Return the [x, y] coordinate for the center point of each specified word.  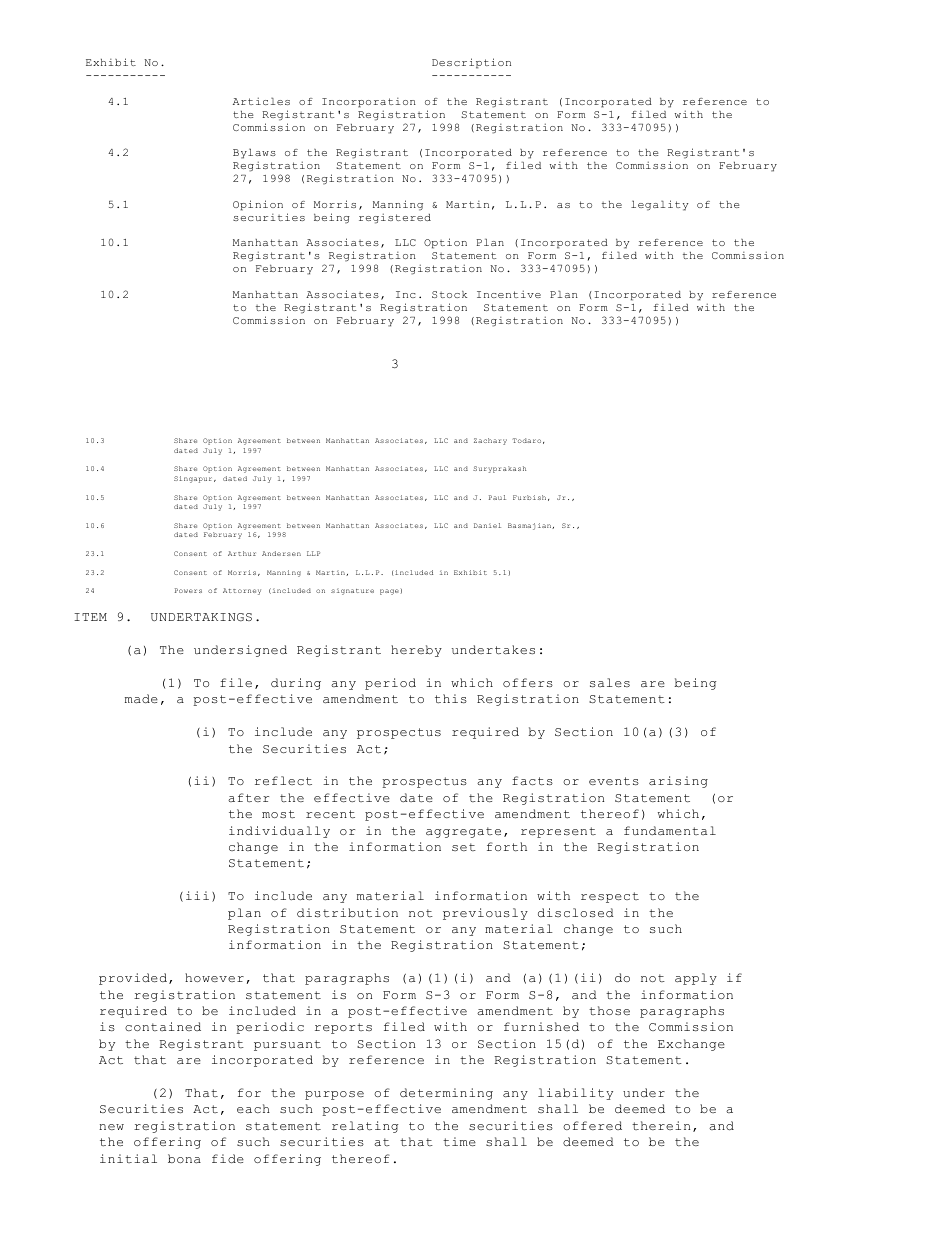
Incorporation [369, 103]
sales [610, 682]
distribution [347, 913]
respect [610, 897]
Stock [449, 294]
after [248, 797]
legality [659, 205]
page [390, 592]
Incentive [509, 294]
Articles [261, 101]
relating [365, 1127]
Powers [188, 590]
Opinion [258, 205]
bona [184, 1159]
